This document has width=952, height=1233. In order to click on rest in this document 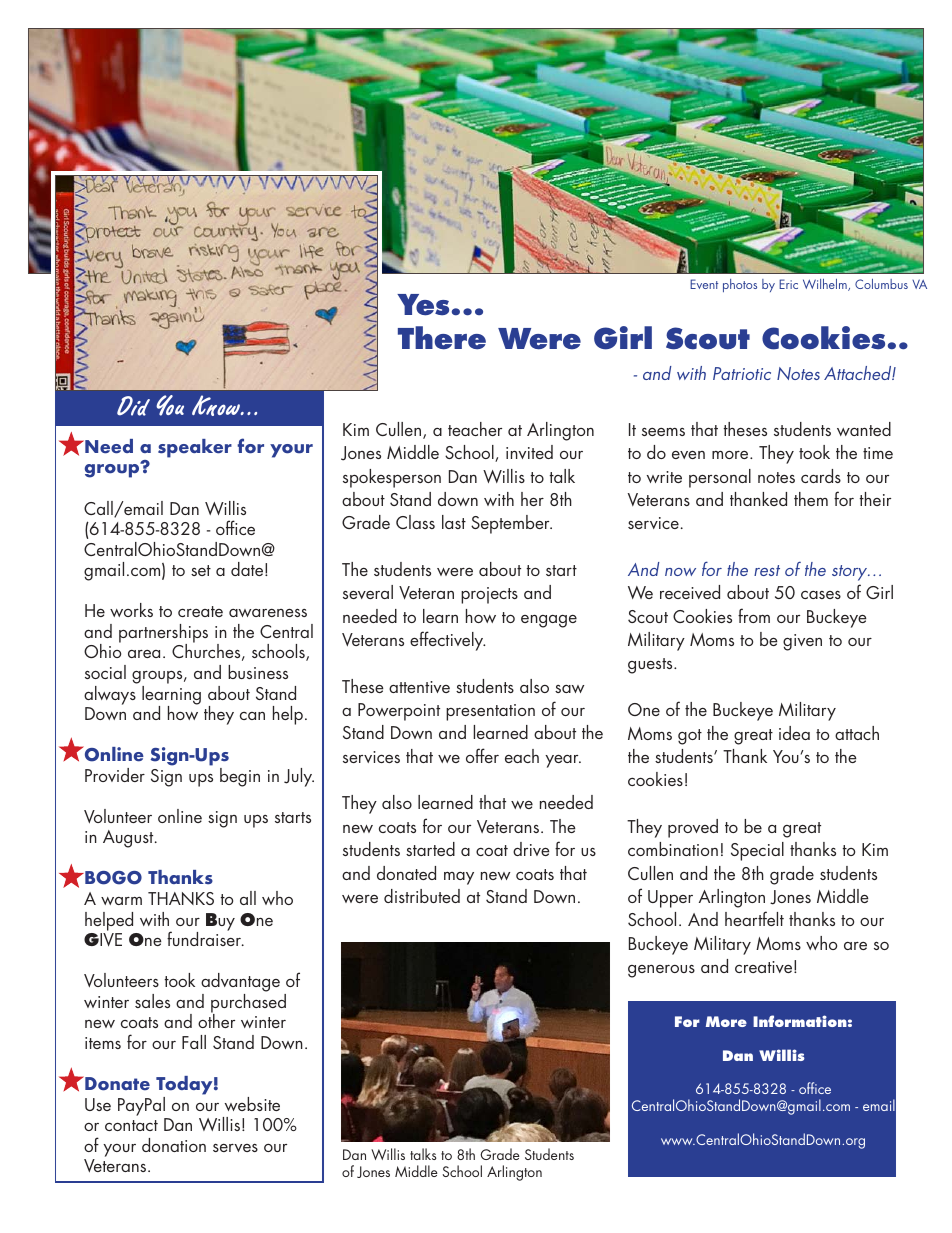, I will do `click(767, 570)`.
